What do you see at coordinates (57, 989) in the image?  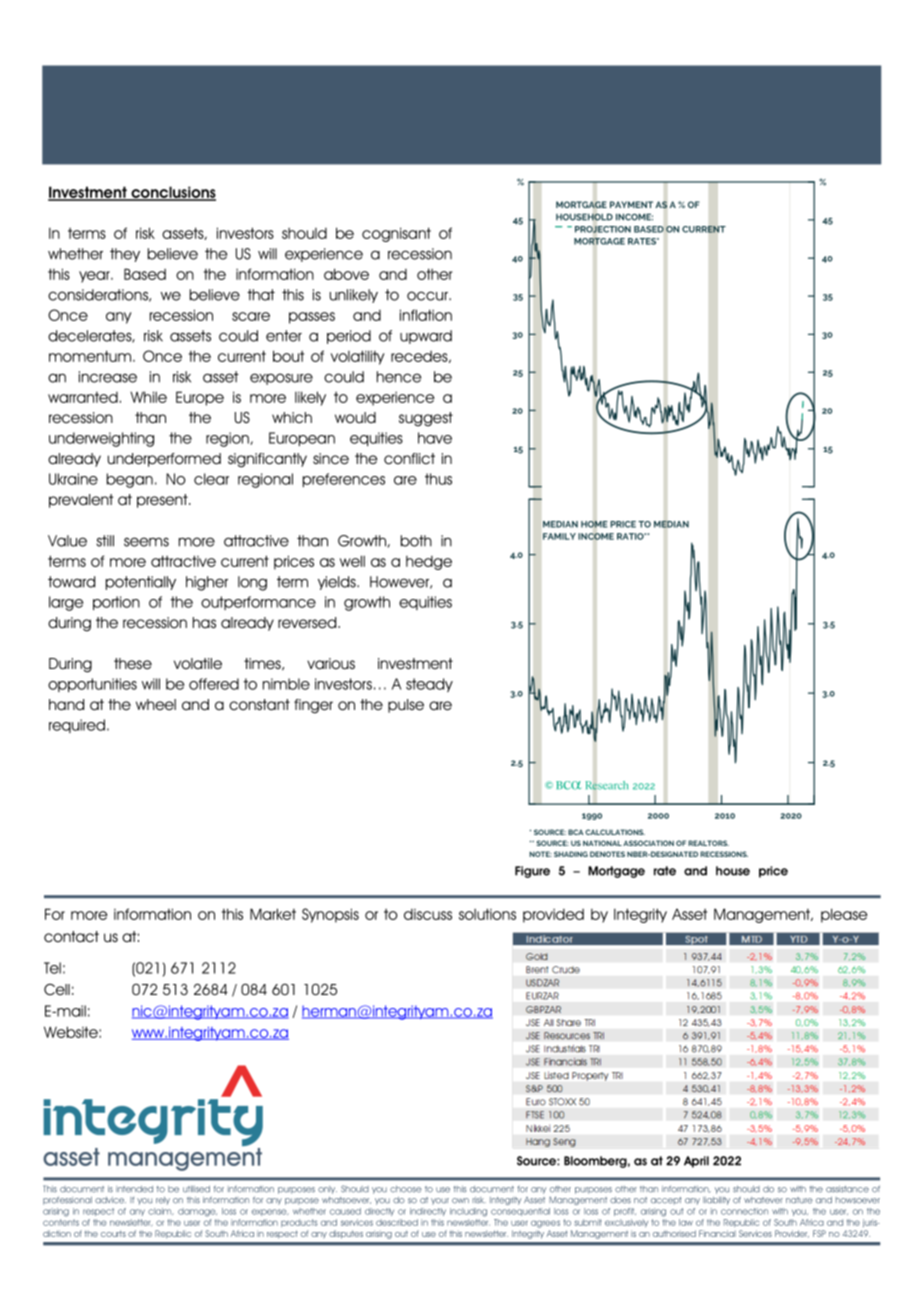 I see `Cell` at bounding box center [57, 989].
